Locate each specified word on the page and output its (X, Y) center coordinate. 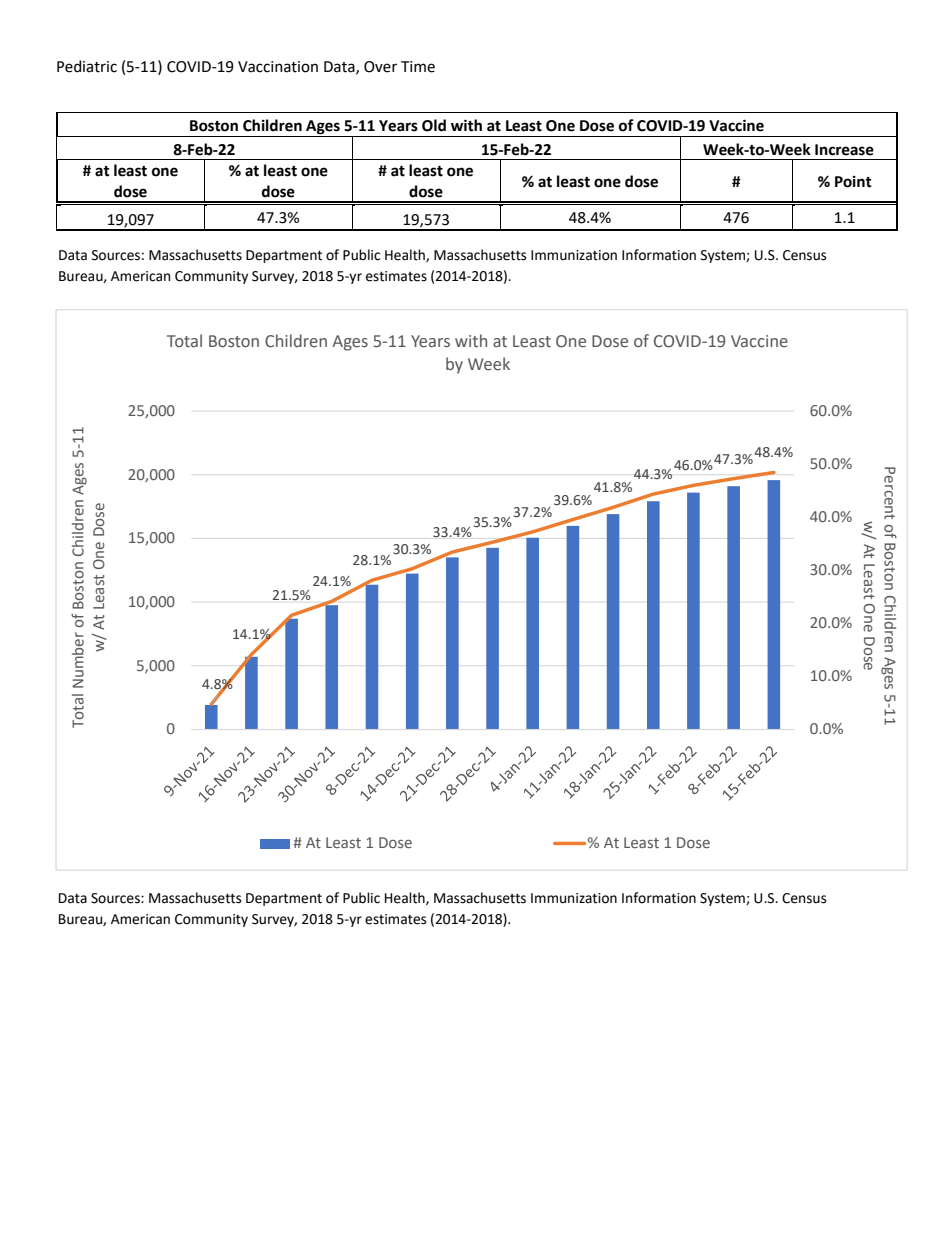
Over (380, 67)
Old (434, 125)
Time (418, 67)
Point (853, 182)
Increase (844, 150)
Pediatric (87, 66)
